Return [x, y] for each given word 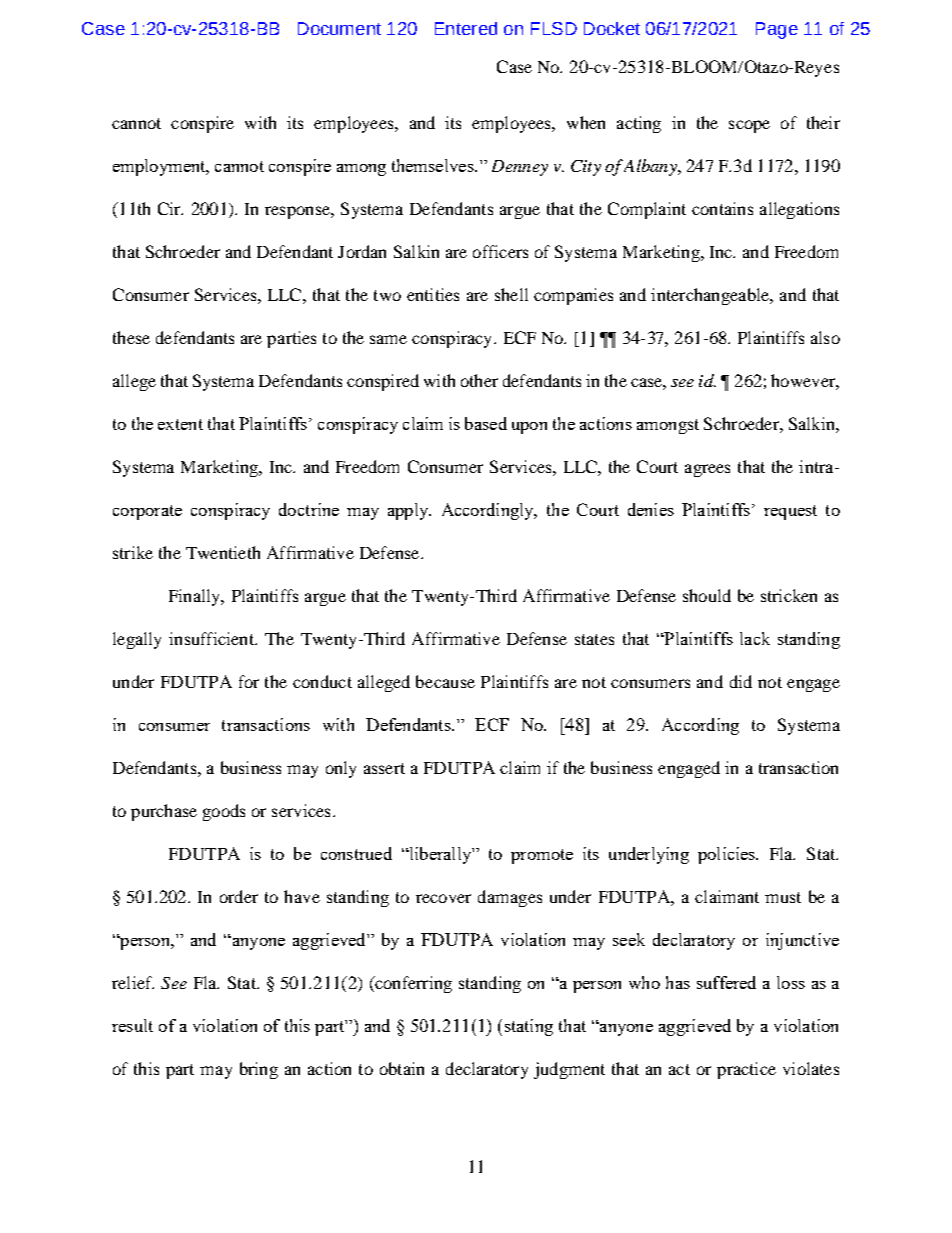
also [825, 337]
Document [339, 28]
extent [180, 424]
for [249, 681]
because [445, 681]
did [741, 681]
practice [746, 1070]
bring [259, 1070]
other [479, 380]
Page [777, 30]
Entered [466, 28]
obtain [402, 1068]
